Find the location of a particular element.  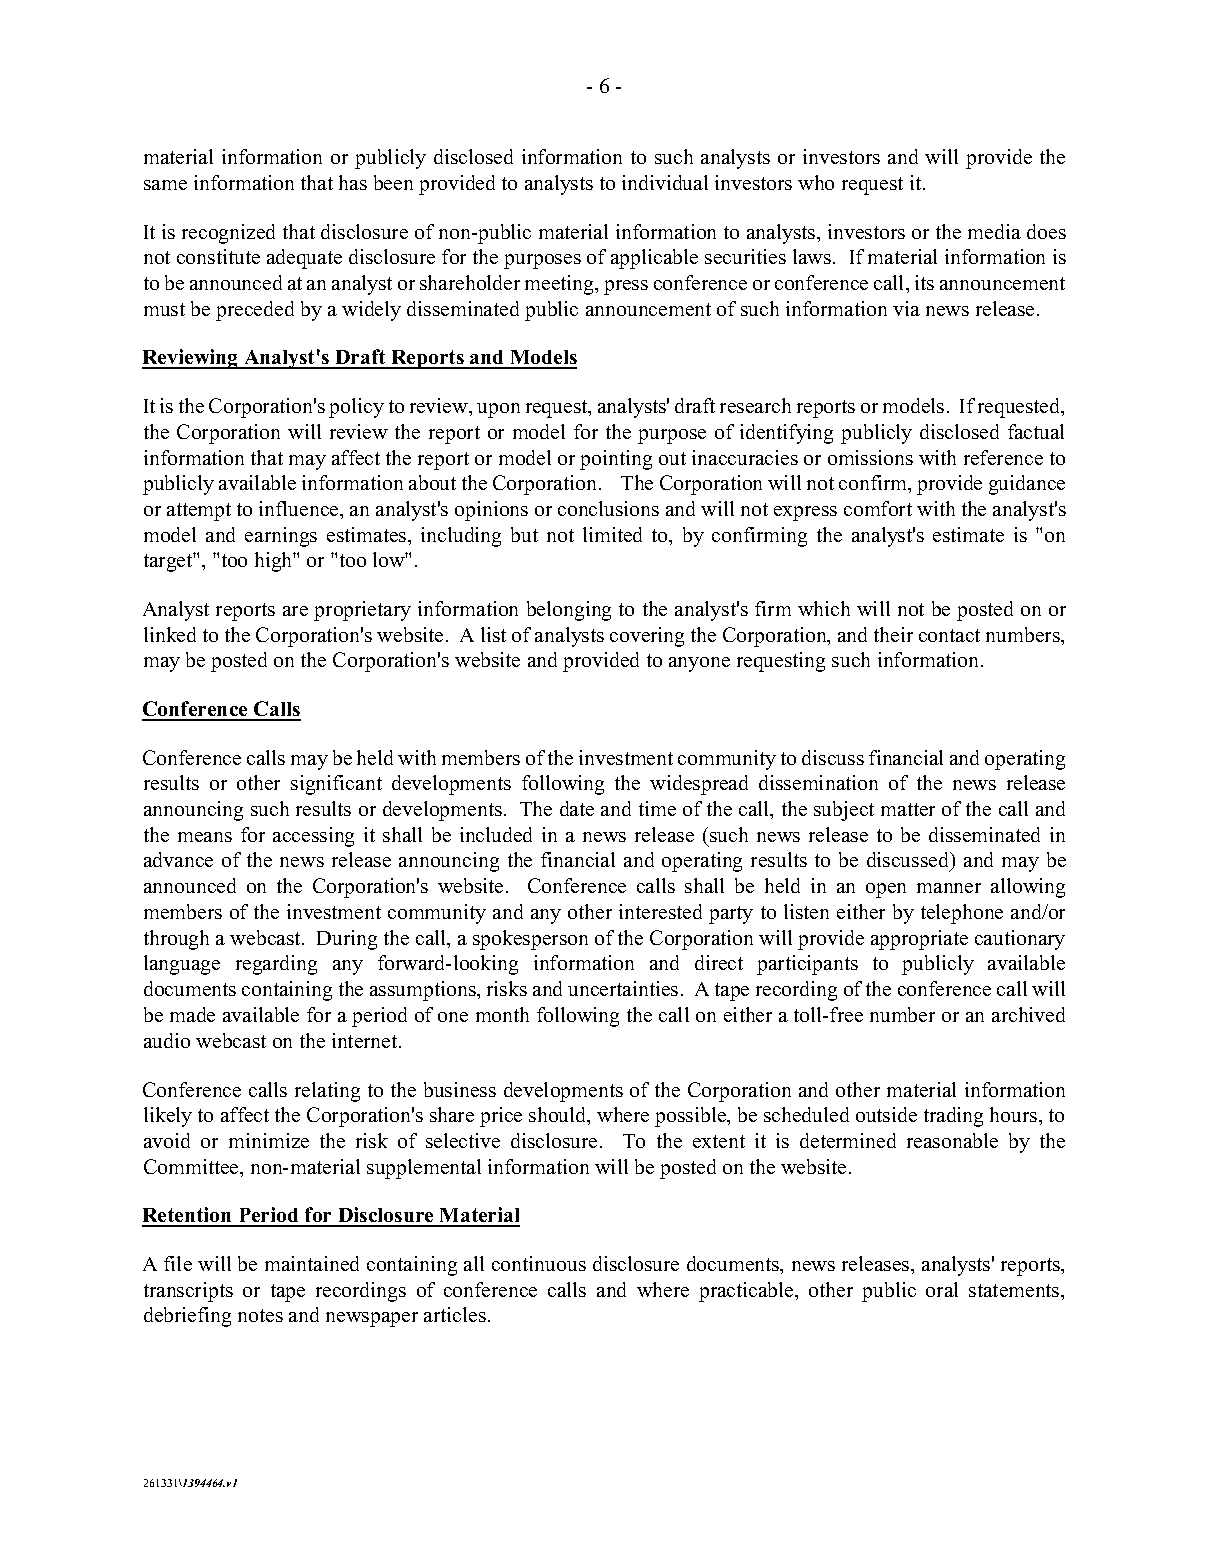

individual is located at coordinates (665, 182).
